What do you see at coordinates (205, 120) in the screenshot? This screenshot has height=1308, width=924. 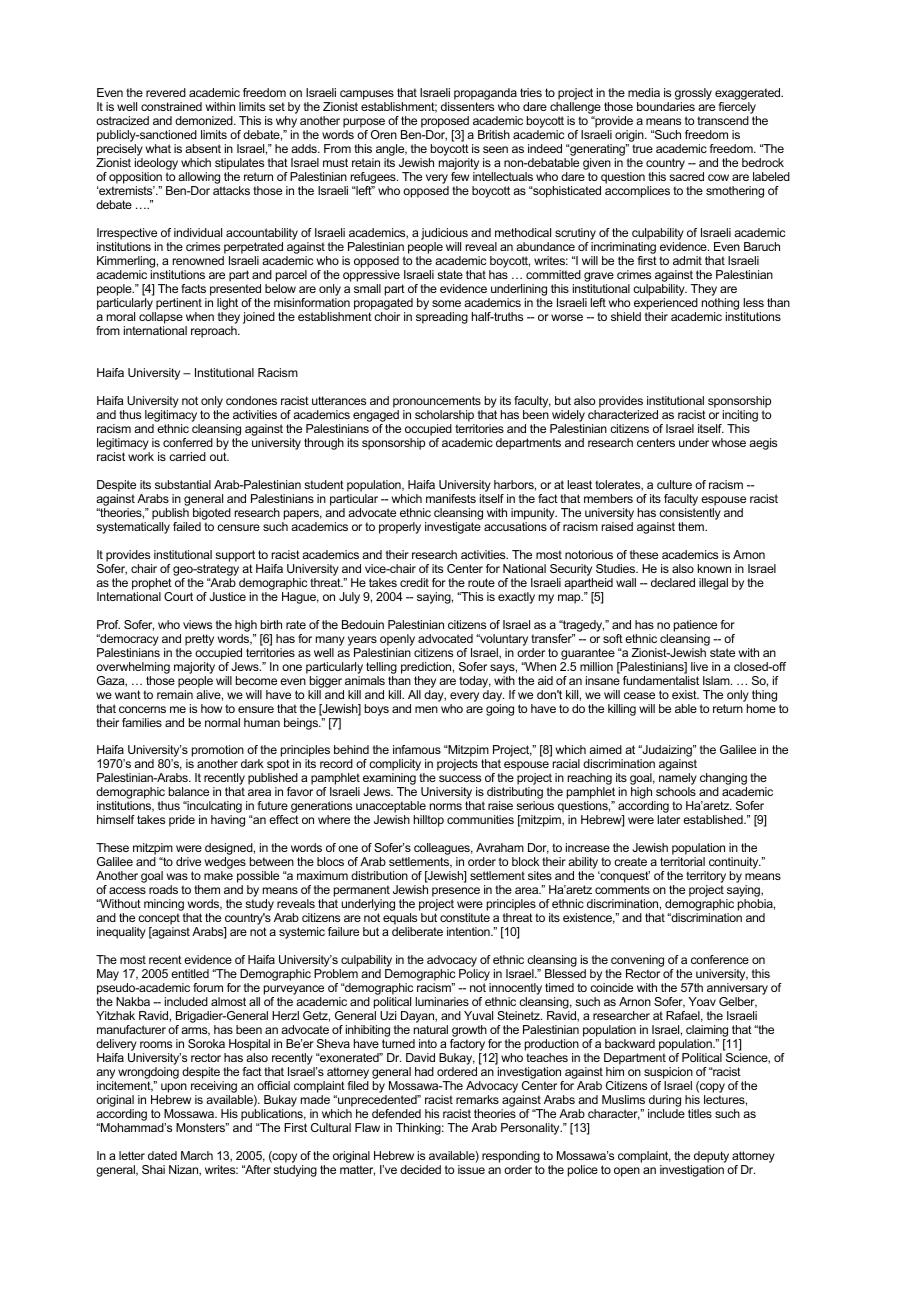 I see `demonized` at bounding box center [205, 120].
